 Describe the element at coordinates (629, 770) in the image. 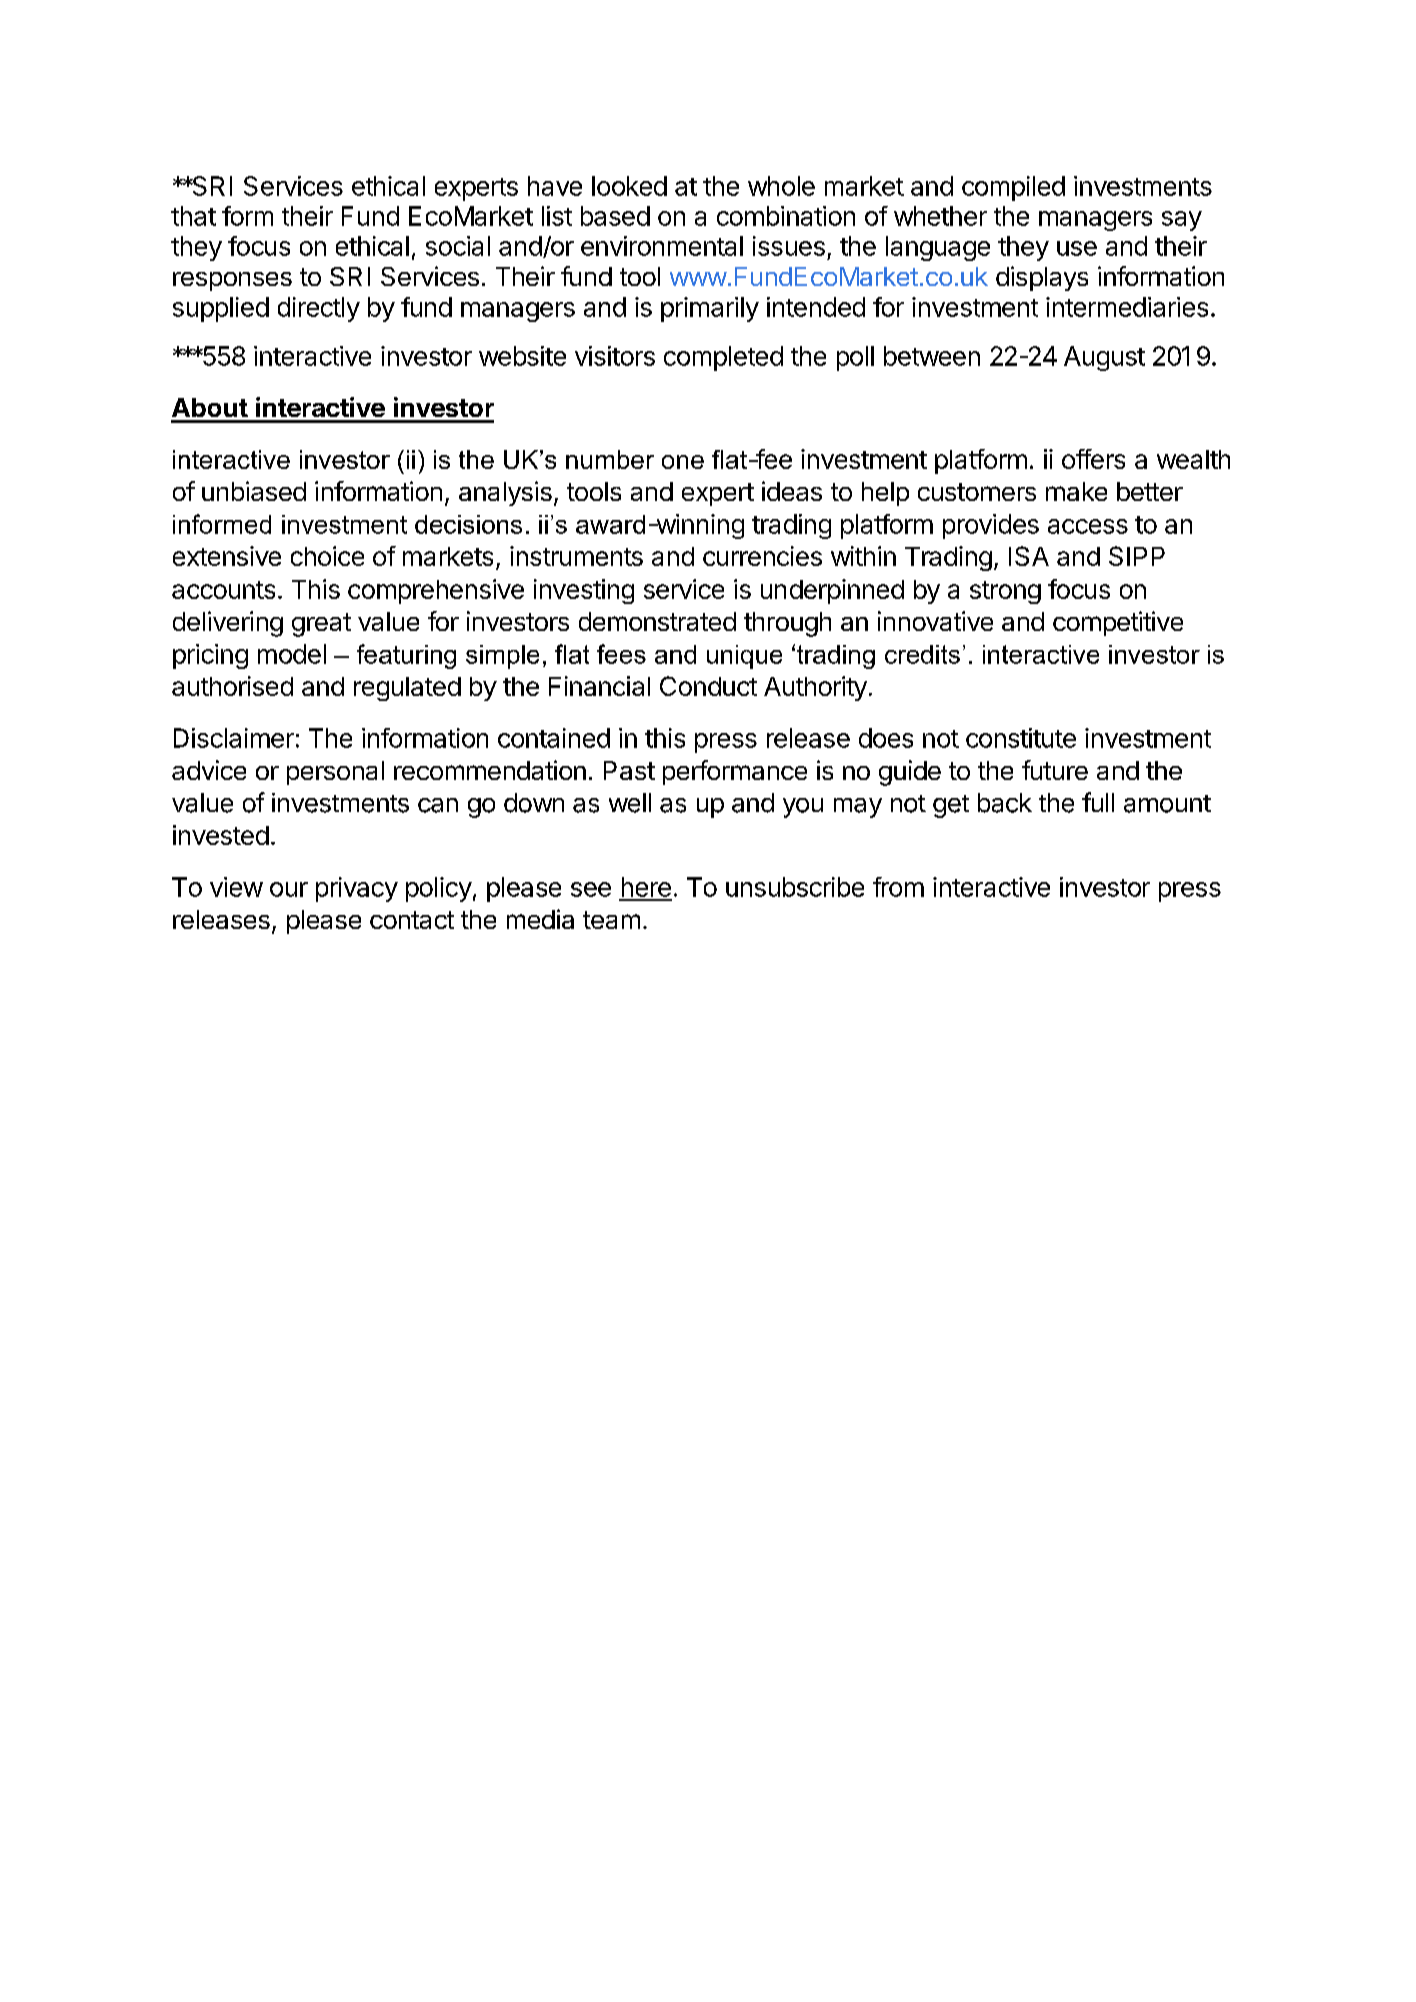

I see `Past` at that location.
